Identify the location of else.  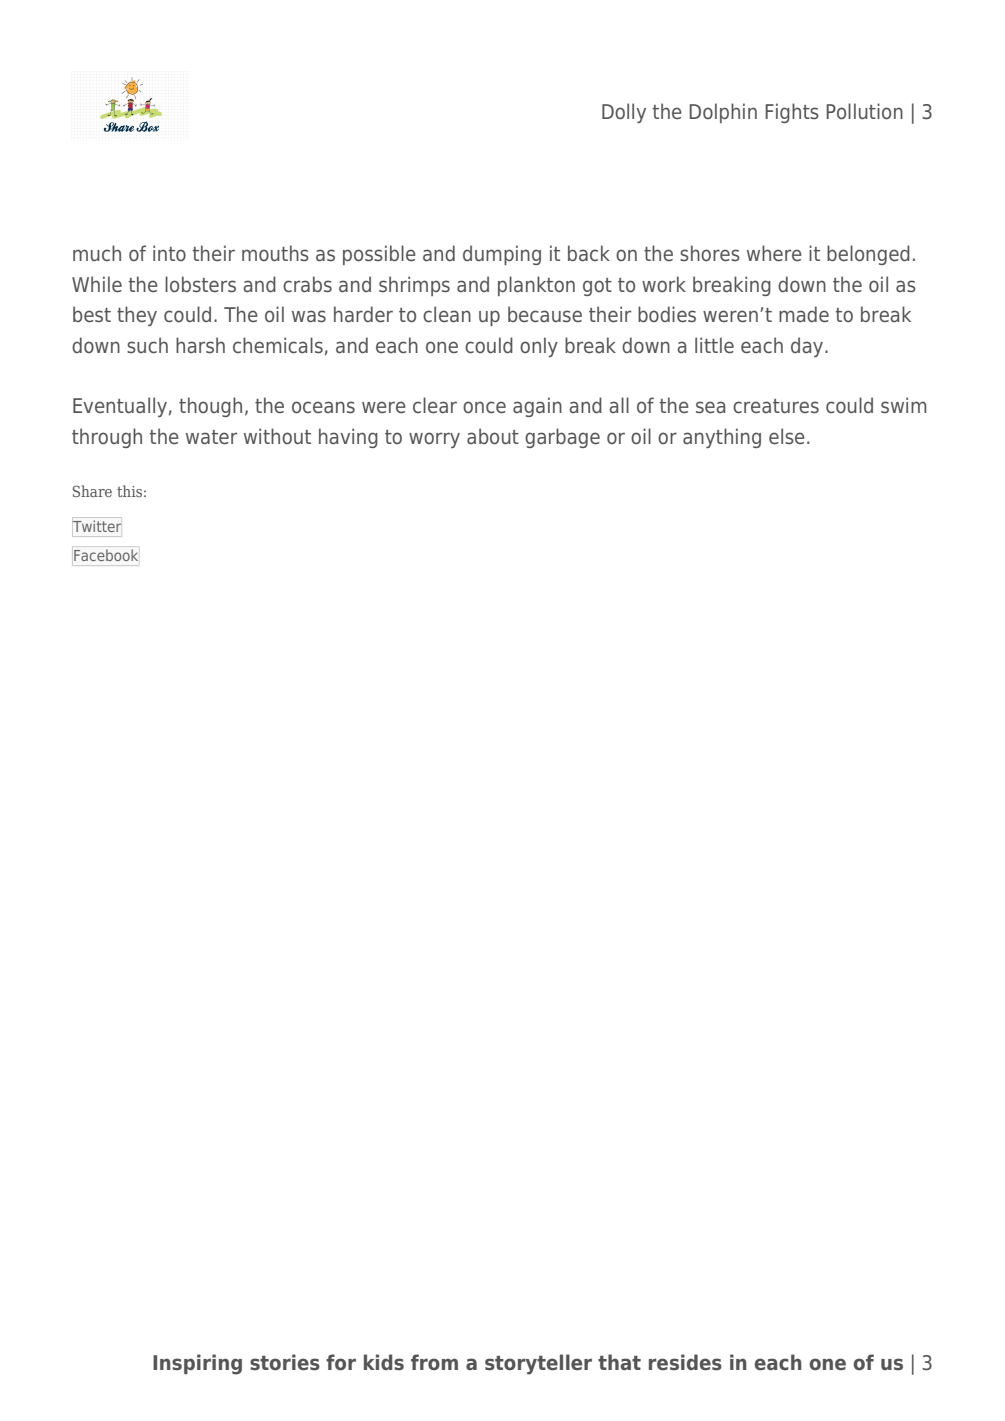
(787, 436).
